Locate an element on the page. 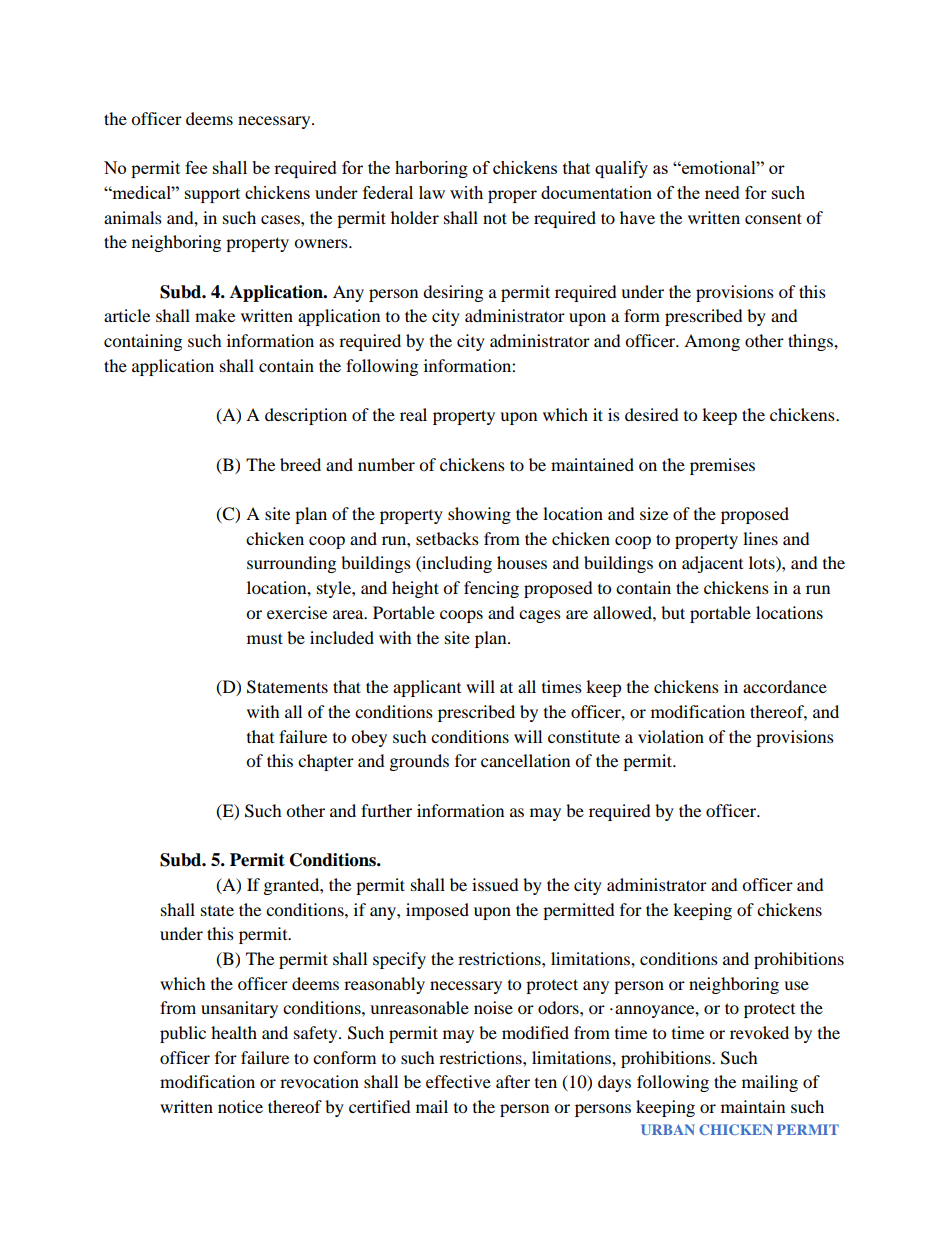  surrounding is located at coordinates (291, 564).
